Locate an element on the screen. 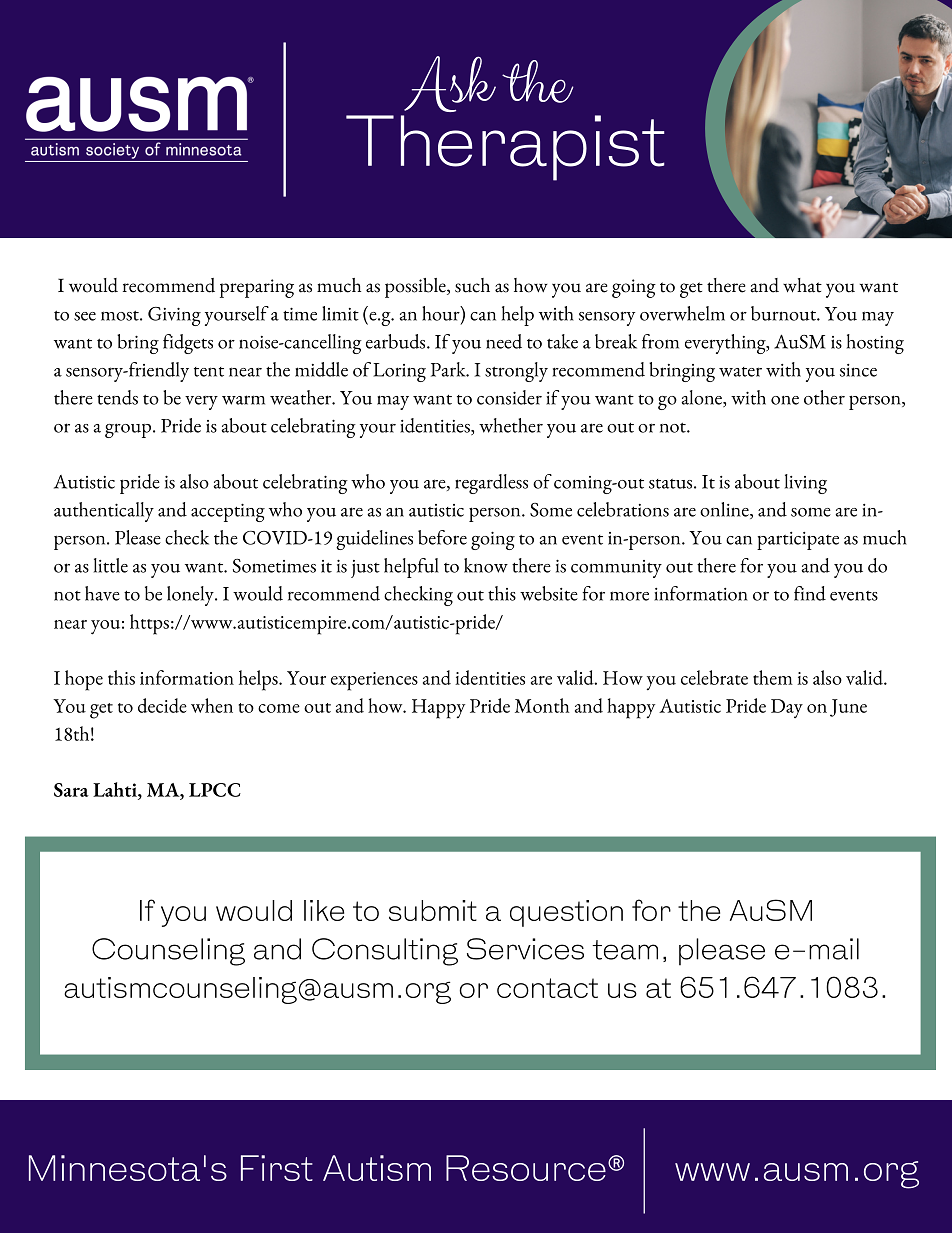 The width and height of the screenshot is (952, 1233). preparing is located at coordinates (257, 288).
